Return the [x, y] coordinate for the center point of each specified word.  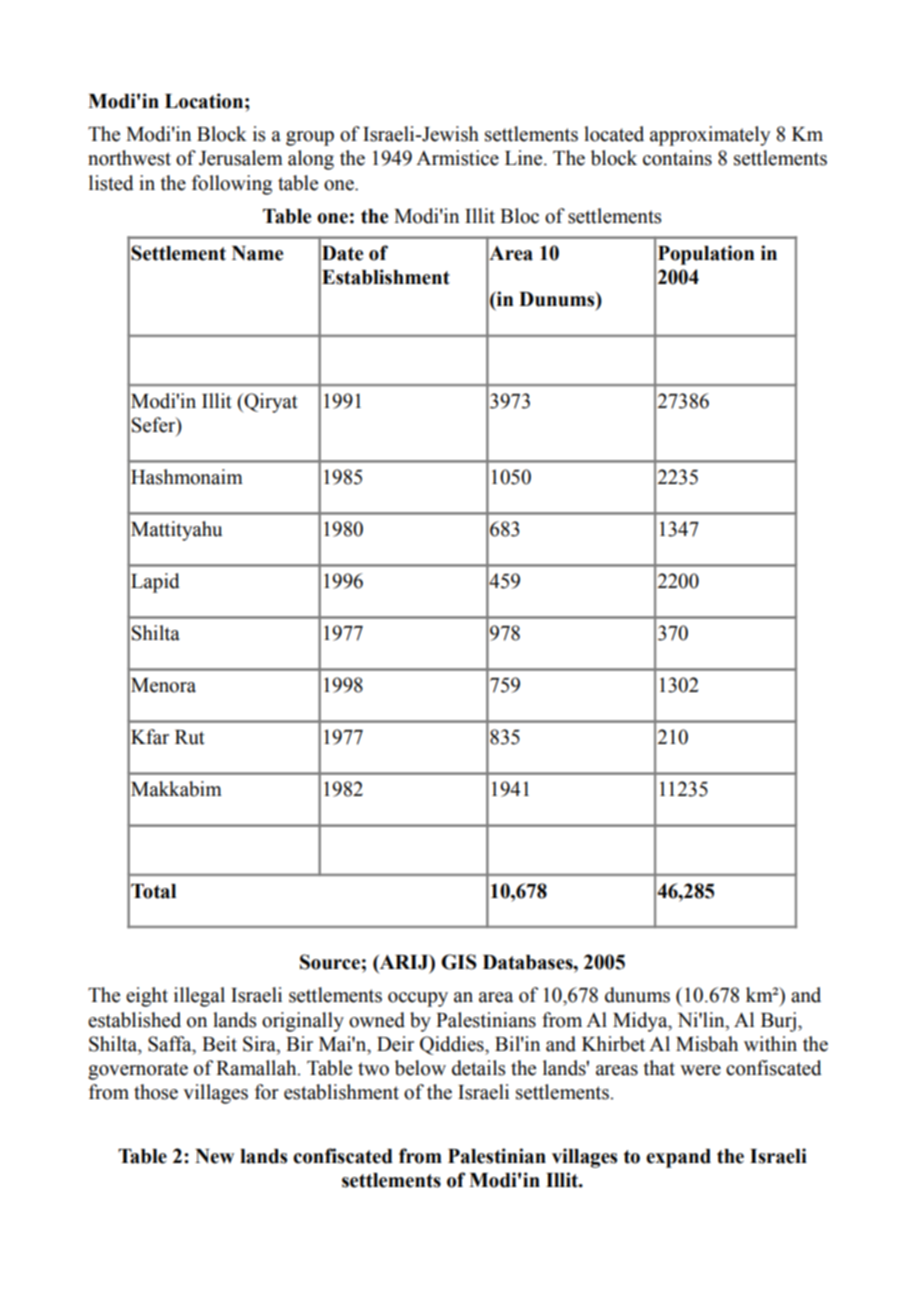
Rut [190, 737]
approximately [710, 136]
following [232, 185]
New [214, 1156]
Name [257, 253]
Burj [778, 1022]
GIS [459, 962]
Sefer [155, 426]
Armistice [457, 158]
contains [677, 158]
